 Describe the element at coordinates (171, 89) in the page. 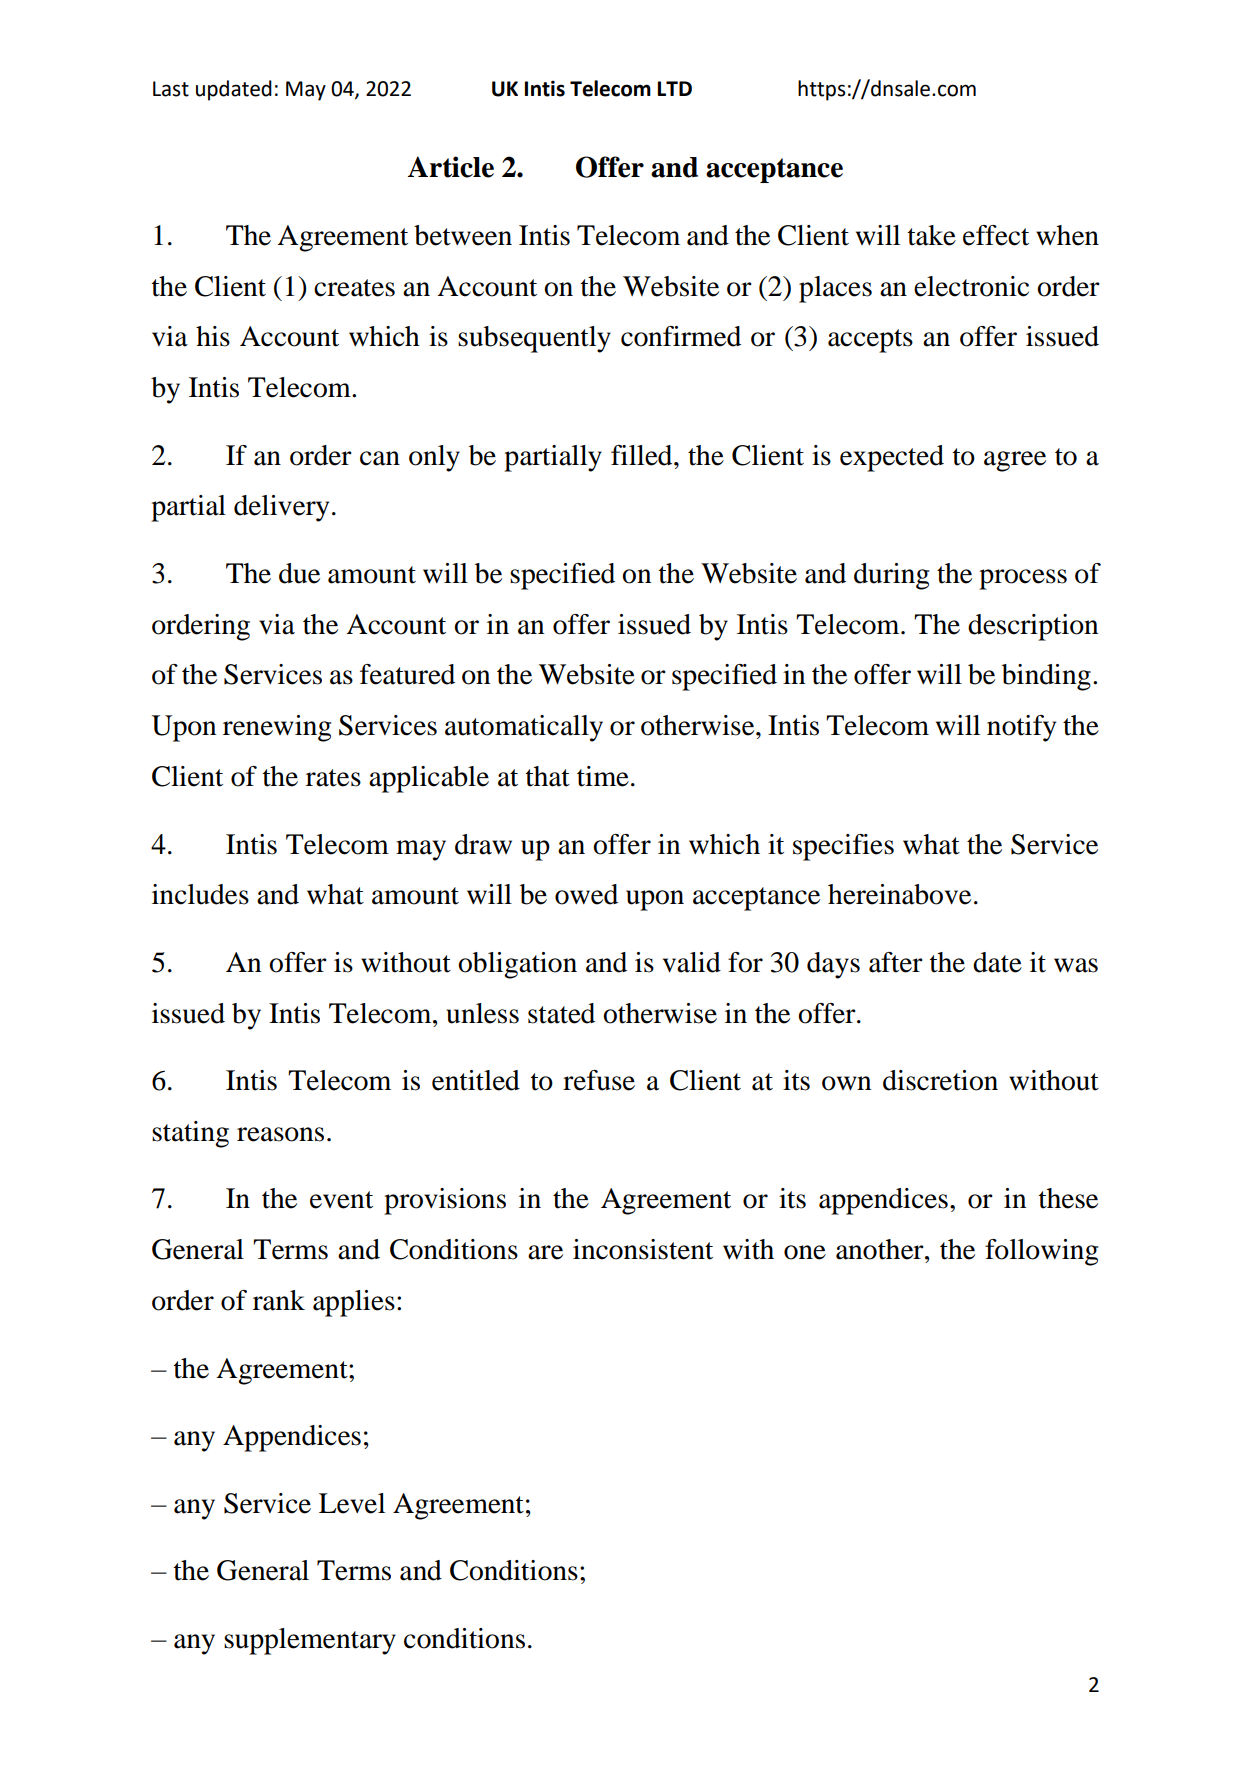

I see `Last` at that location.
